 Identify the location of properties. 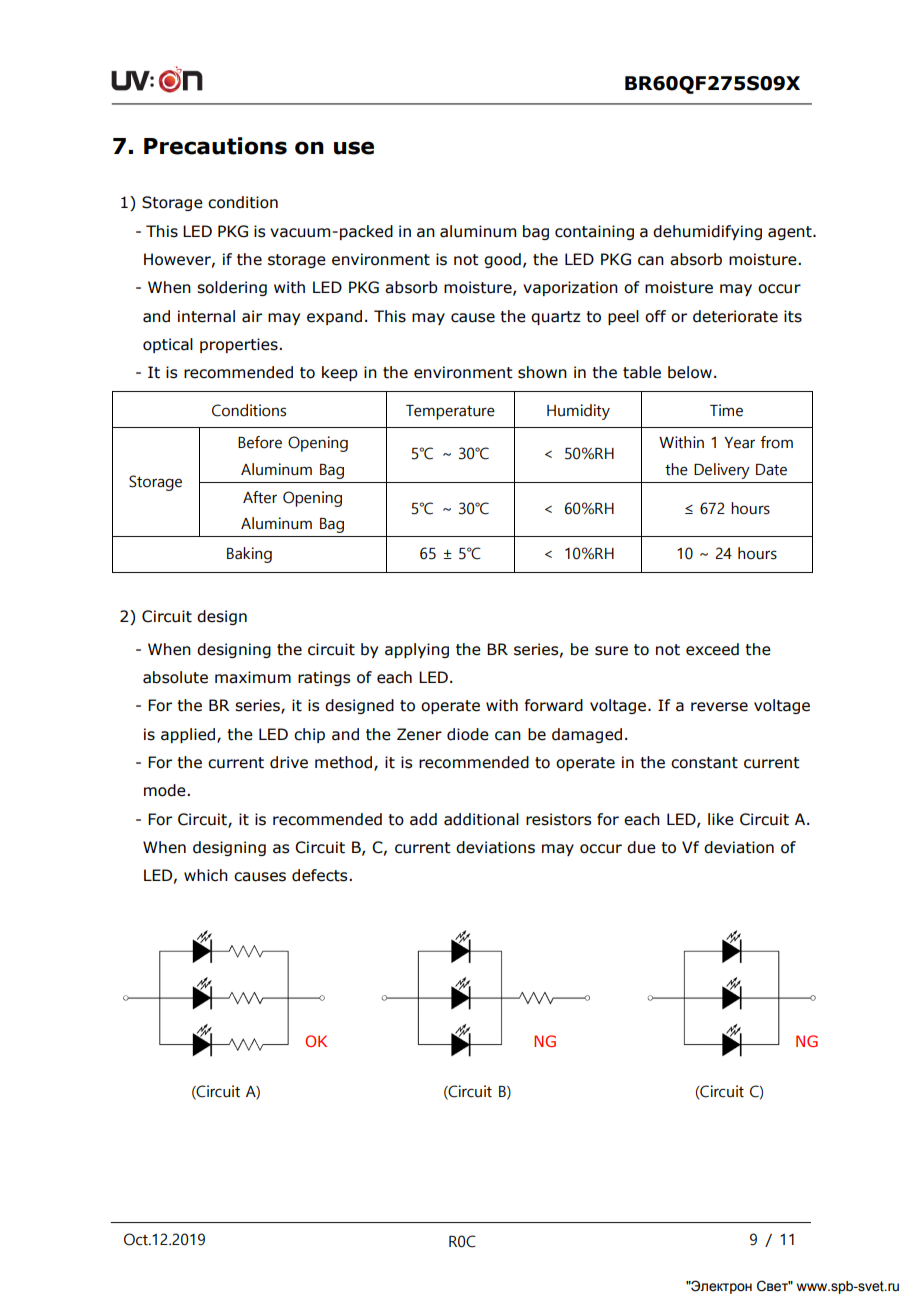
(240, 345).
